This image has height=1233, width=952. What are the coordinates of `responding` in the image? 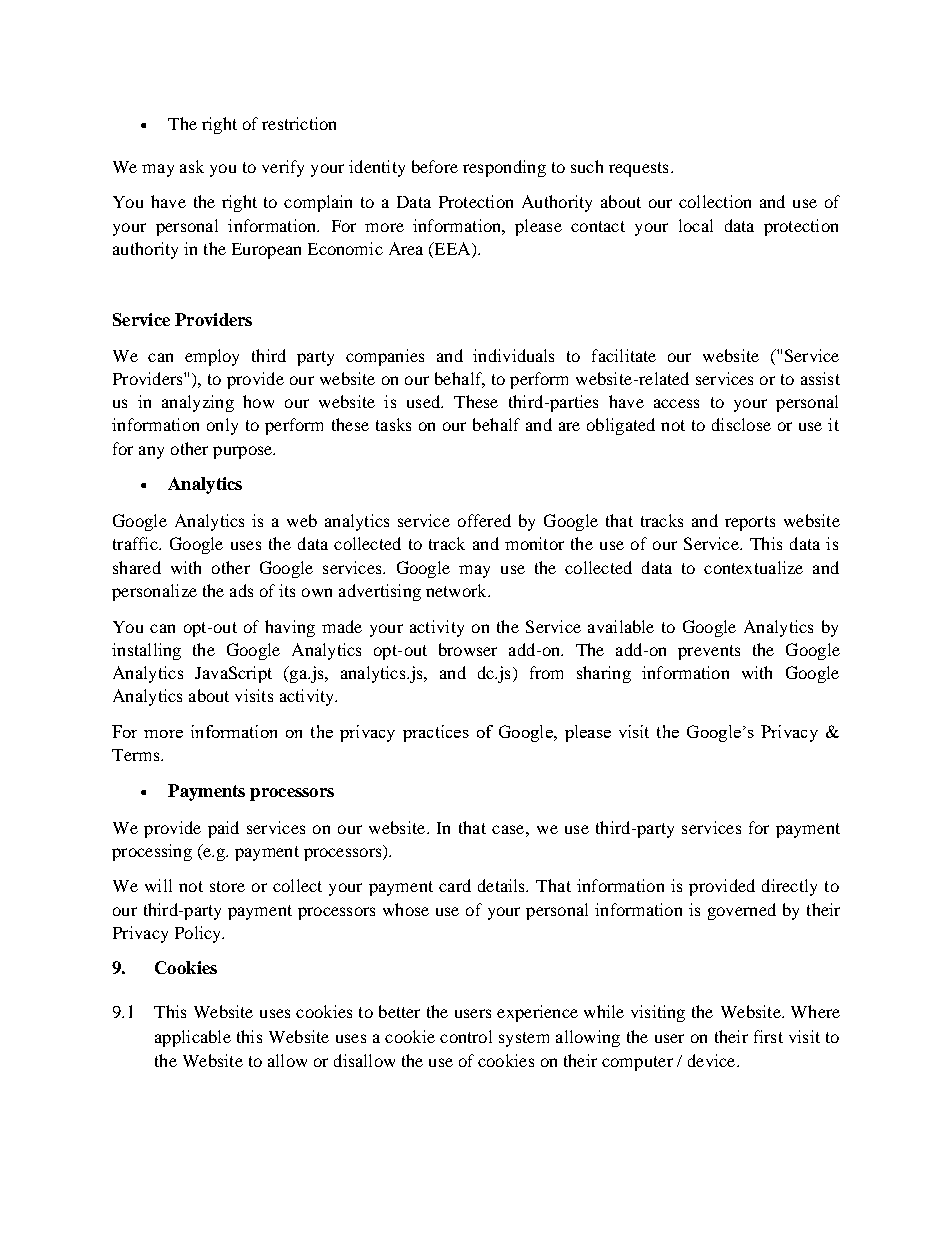 It's located at (504, 168).
